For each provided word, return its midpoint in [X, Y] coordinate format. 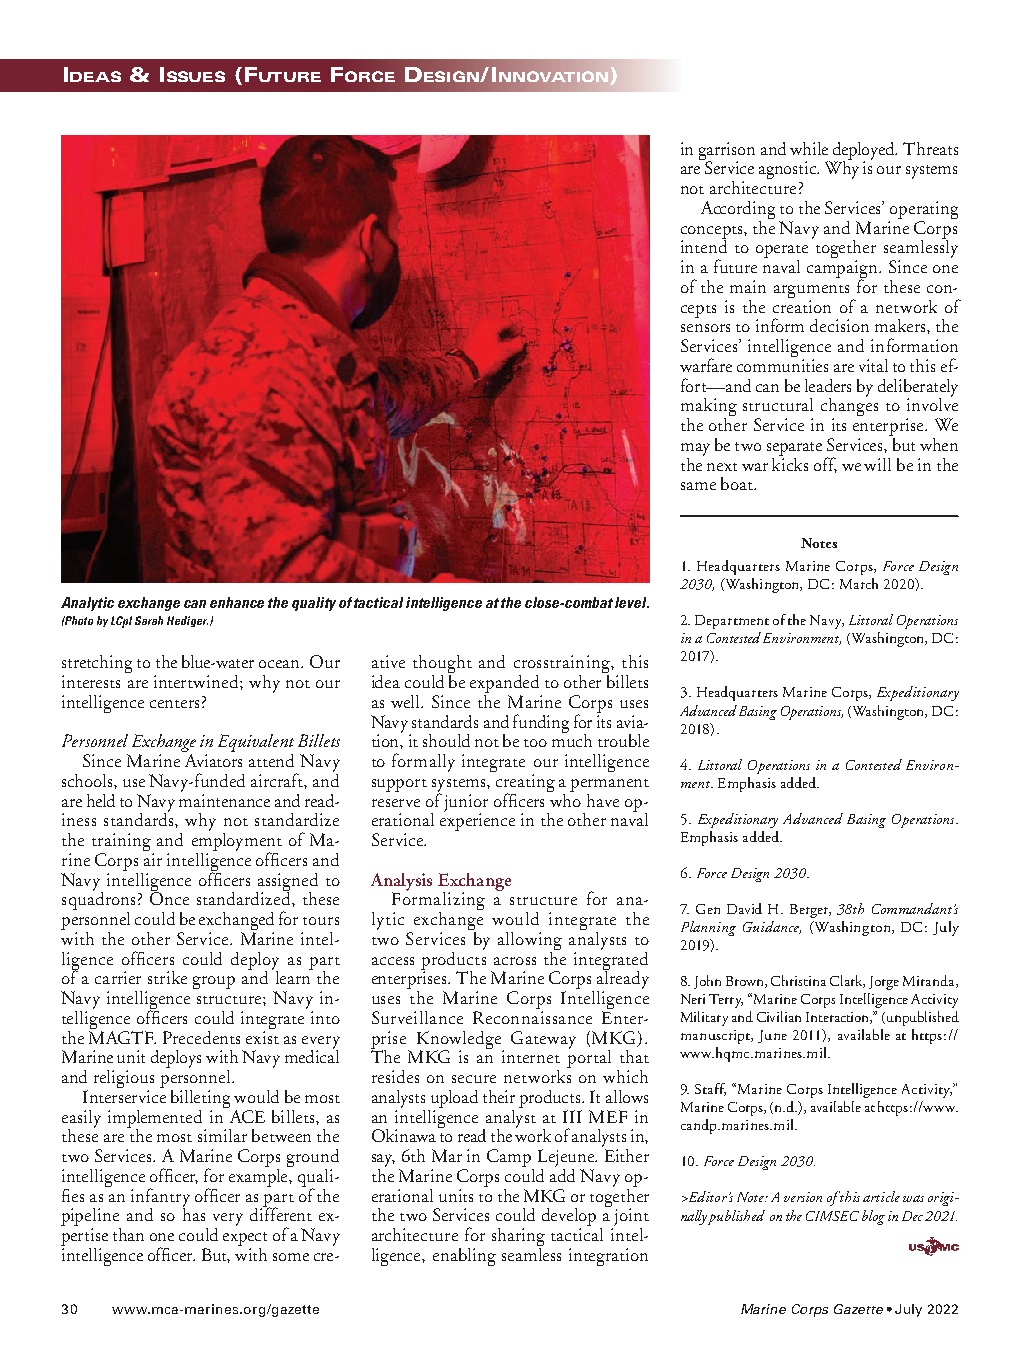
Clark [847, 981]
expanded [504, 684]
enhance [237, 602]
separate [794, 449]
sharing [518, 1238]
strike [167, 977]
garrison [727, 152]
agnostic [788, 170]
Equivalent [256, 744]
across [515, 961]
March [859, 583]
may [695, 449]
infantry [160, 1198]
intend [704, 245]
